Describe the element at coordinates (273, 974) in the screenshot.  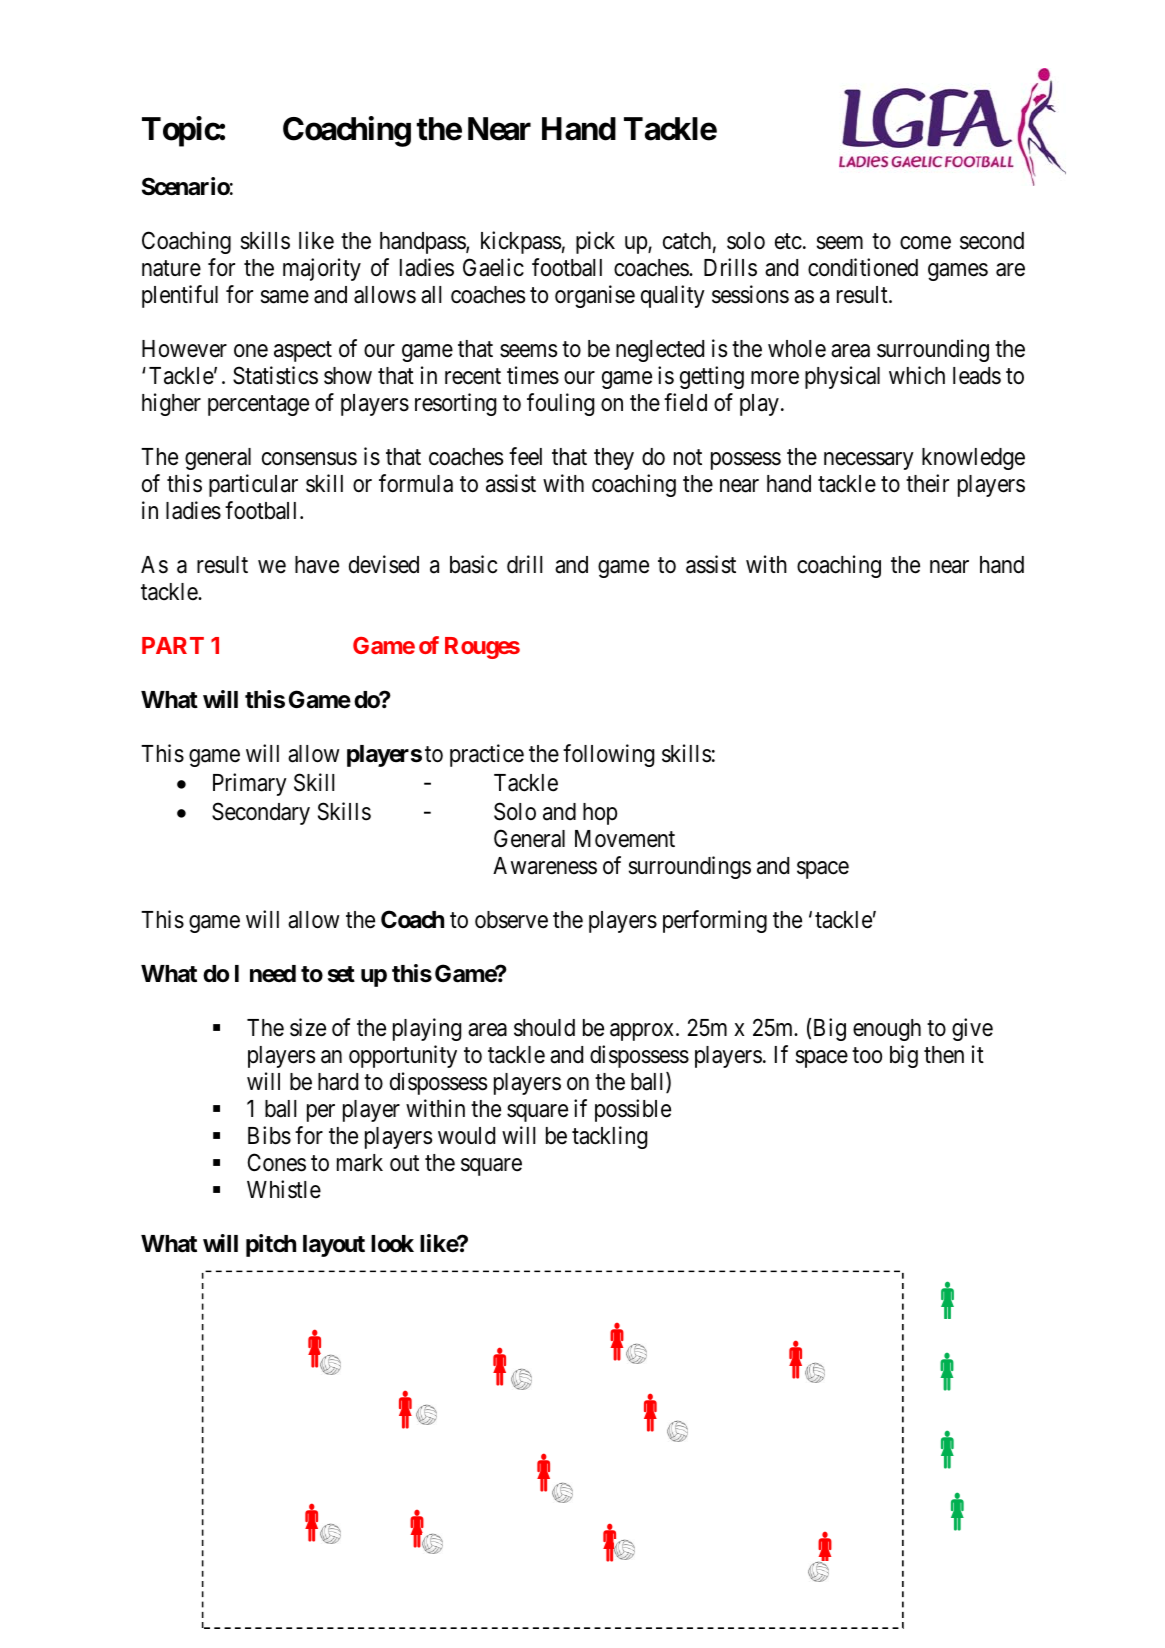
I see `need` at that location.
